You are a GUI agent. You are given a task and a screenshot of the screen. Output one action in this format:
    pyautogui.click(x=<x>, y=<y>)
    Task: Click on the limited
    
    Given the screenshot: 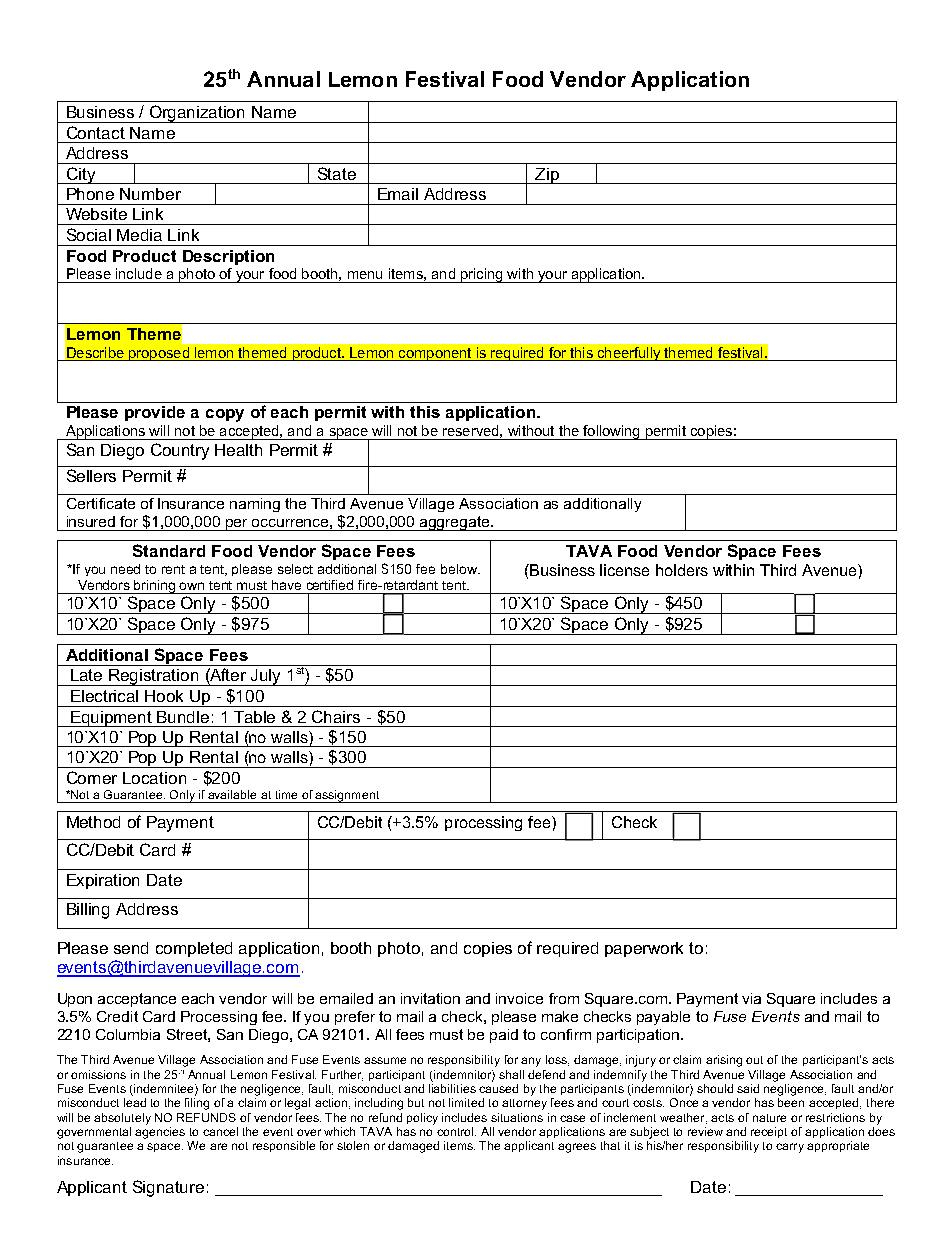 What is the action you would take?
    pyautogui.click(x=466, y=1102)
